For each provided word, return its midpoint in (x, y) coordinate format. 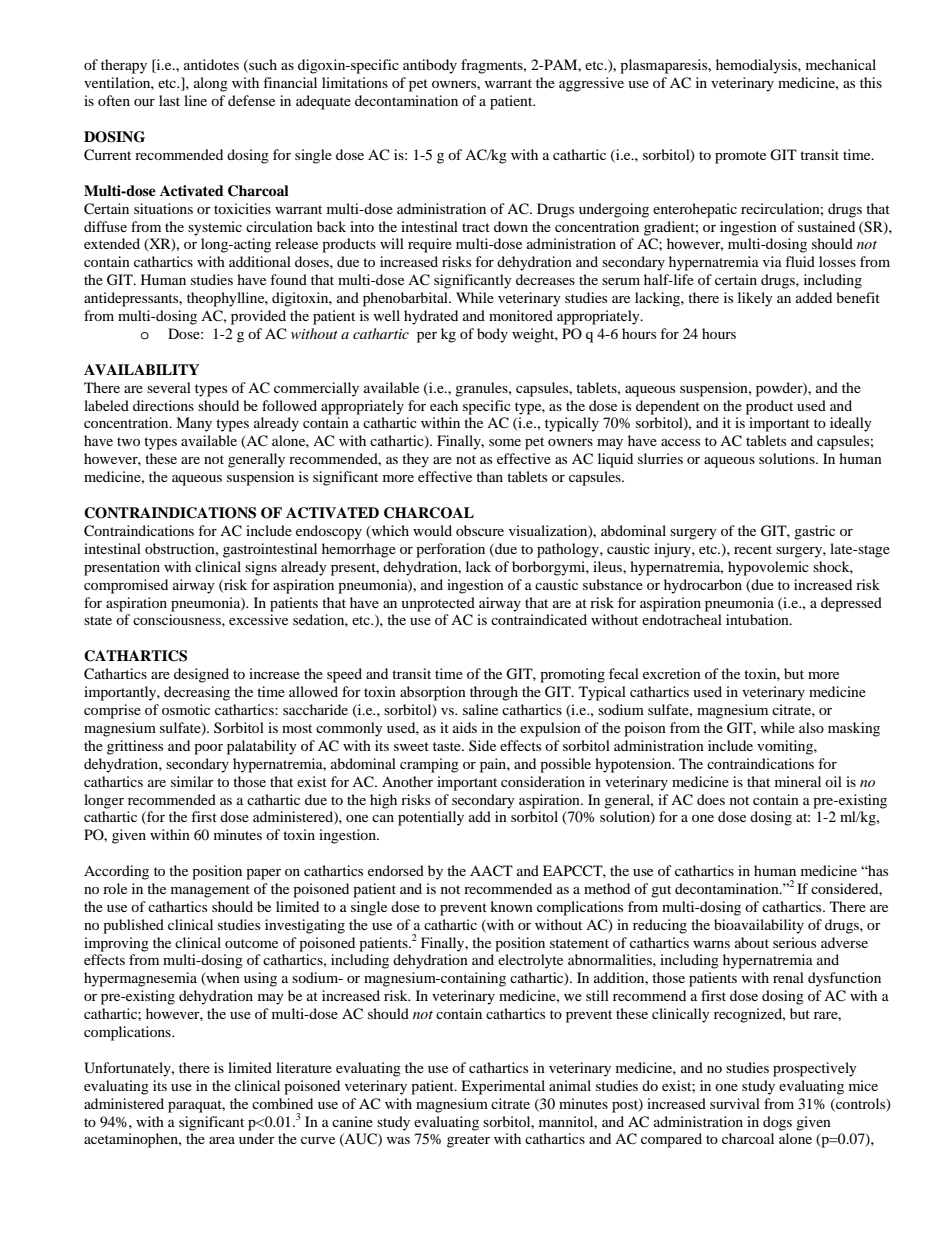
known (511, 906)
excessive (258, 619)
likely (755, 299)
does (711, 799)
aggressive (591, 84)
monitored (521, 315)
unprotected (438, 604)
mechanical (841, 64)
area (222, 1140)
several (169, 387)
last (169, 100)
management (210, 891)
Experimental (503, 1087)
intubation (758, 619)
